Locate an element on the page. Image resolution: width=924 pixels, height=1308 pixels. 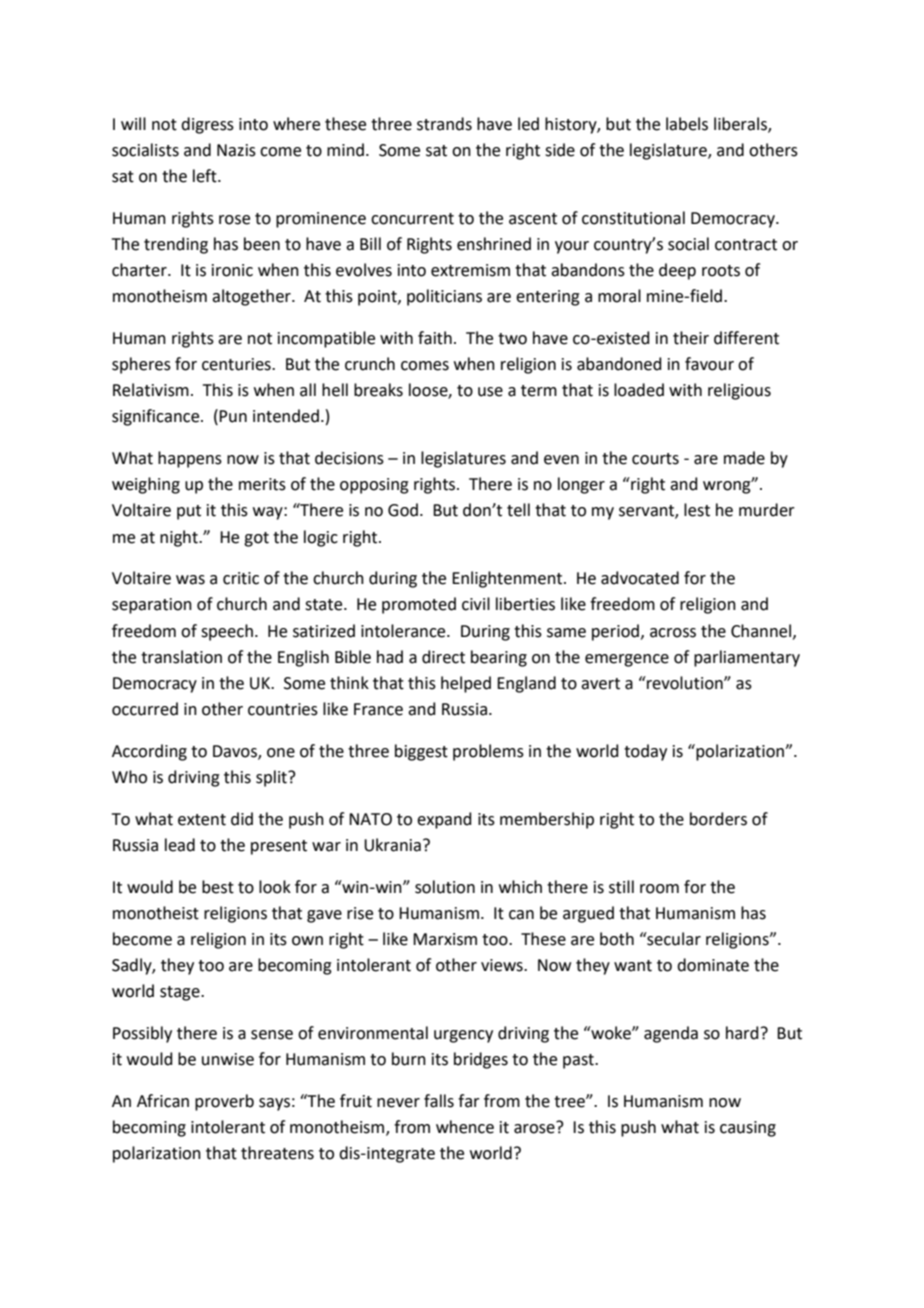
labels is located at coordinates (687, 124).
